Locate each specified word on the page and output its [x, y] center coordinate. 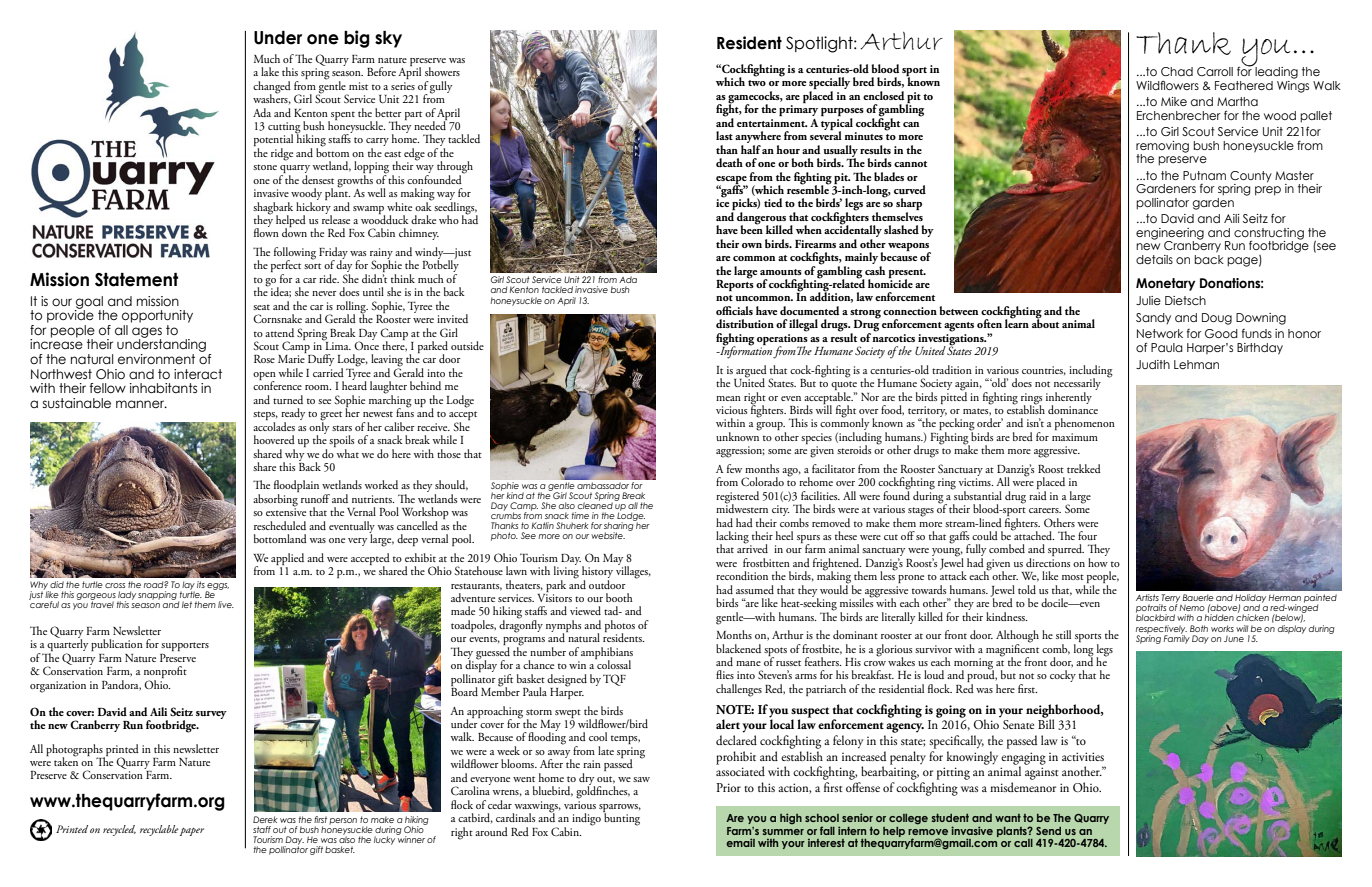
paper [192, 832]
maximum [1075, 437]
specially [829, 84]
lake [270, 71]
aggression [740, 452]
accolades [274, 425]
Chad [1177, 71]
